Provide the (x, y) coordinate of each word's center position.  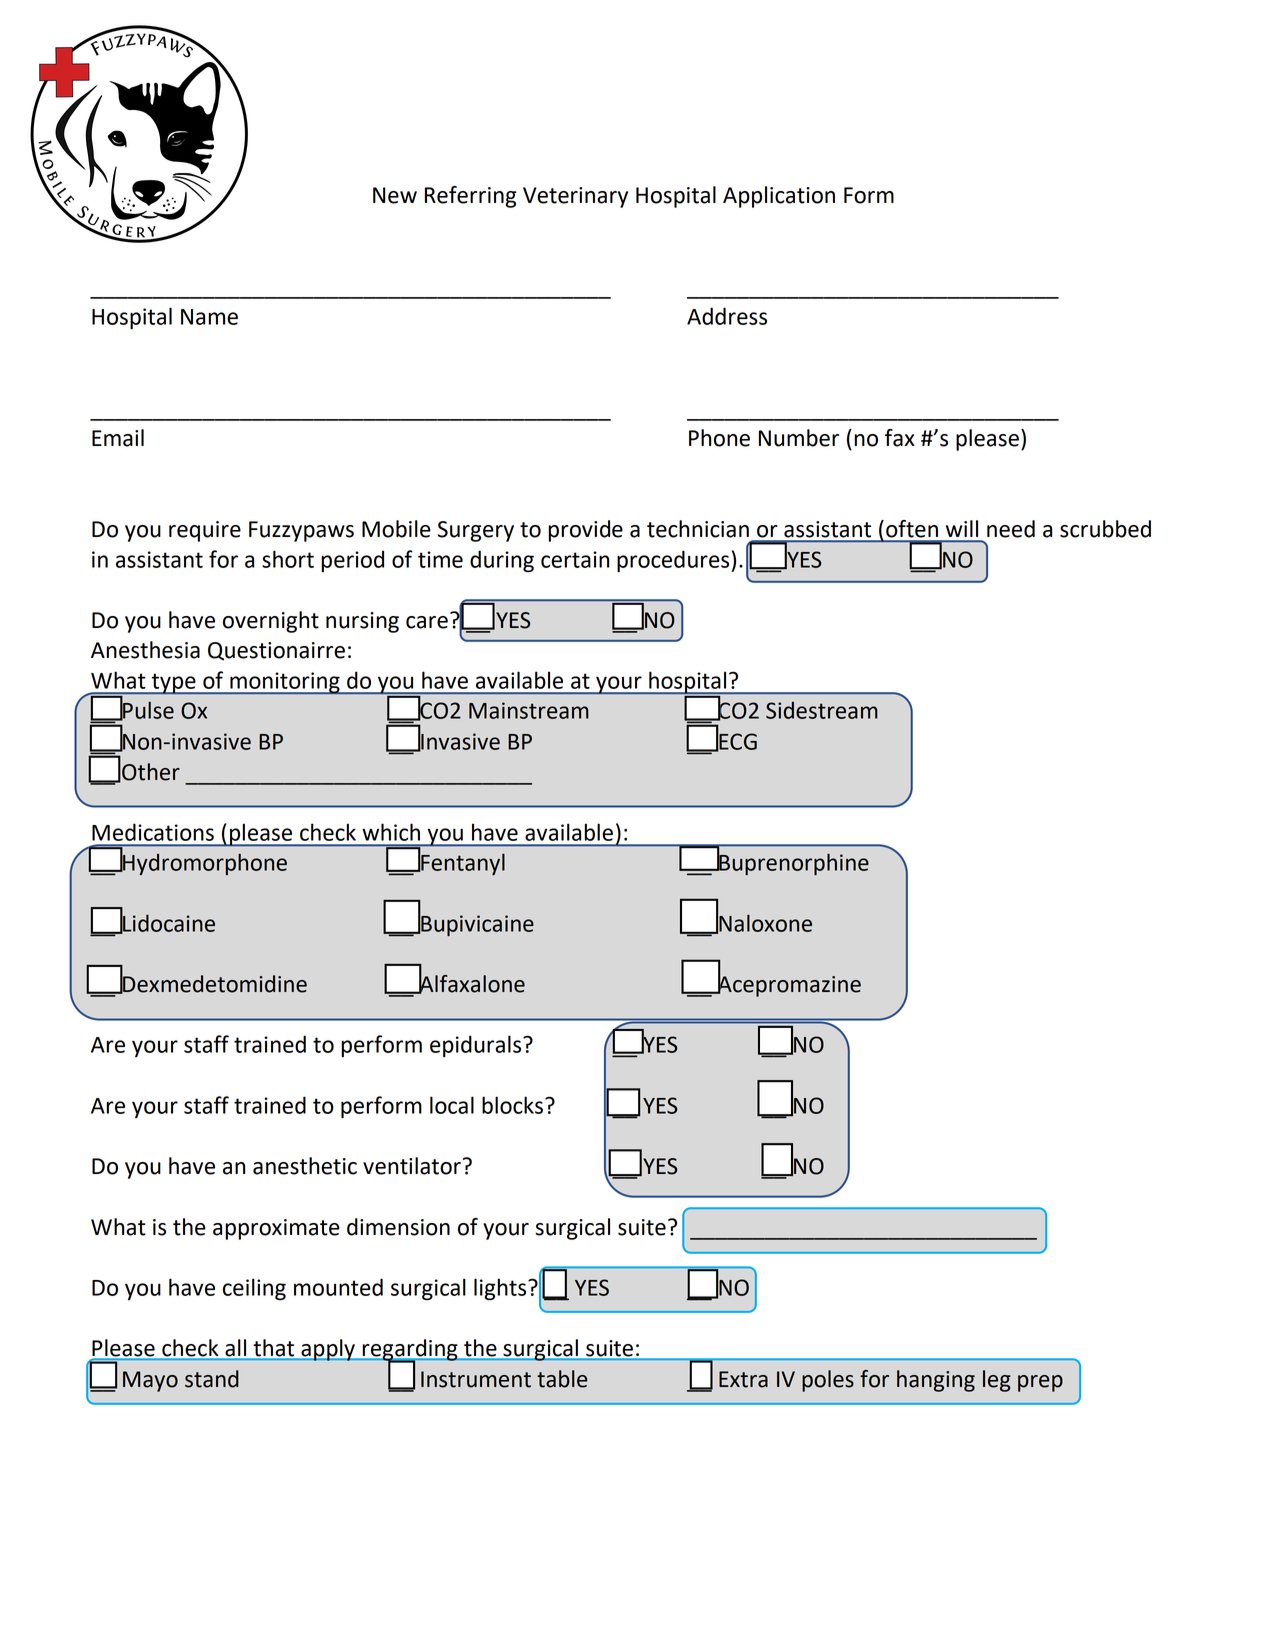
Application (779, 197)
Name (209, 317)
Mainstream (529, 710)
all (235, 1349)
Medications (153, 832)
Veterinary (575, 197)
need (1011, 529)
